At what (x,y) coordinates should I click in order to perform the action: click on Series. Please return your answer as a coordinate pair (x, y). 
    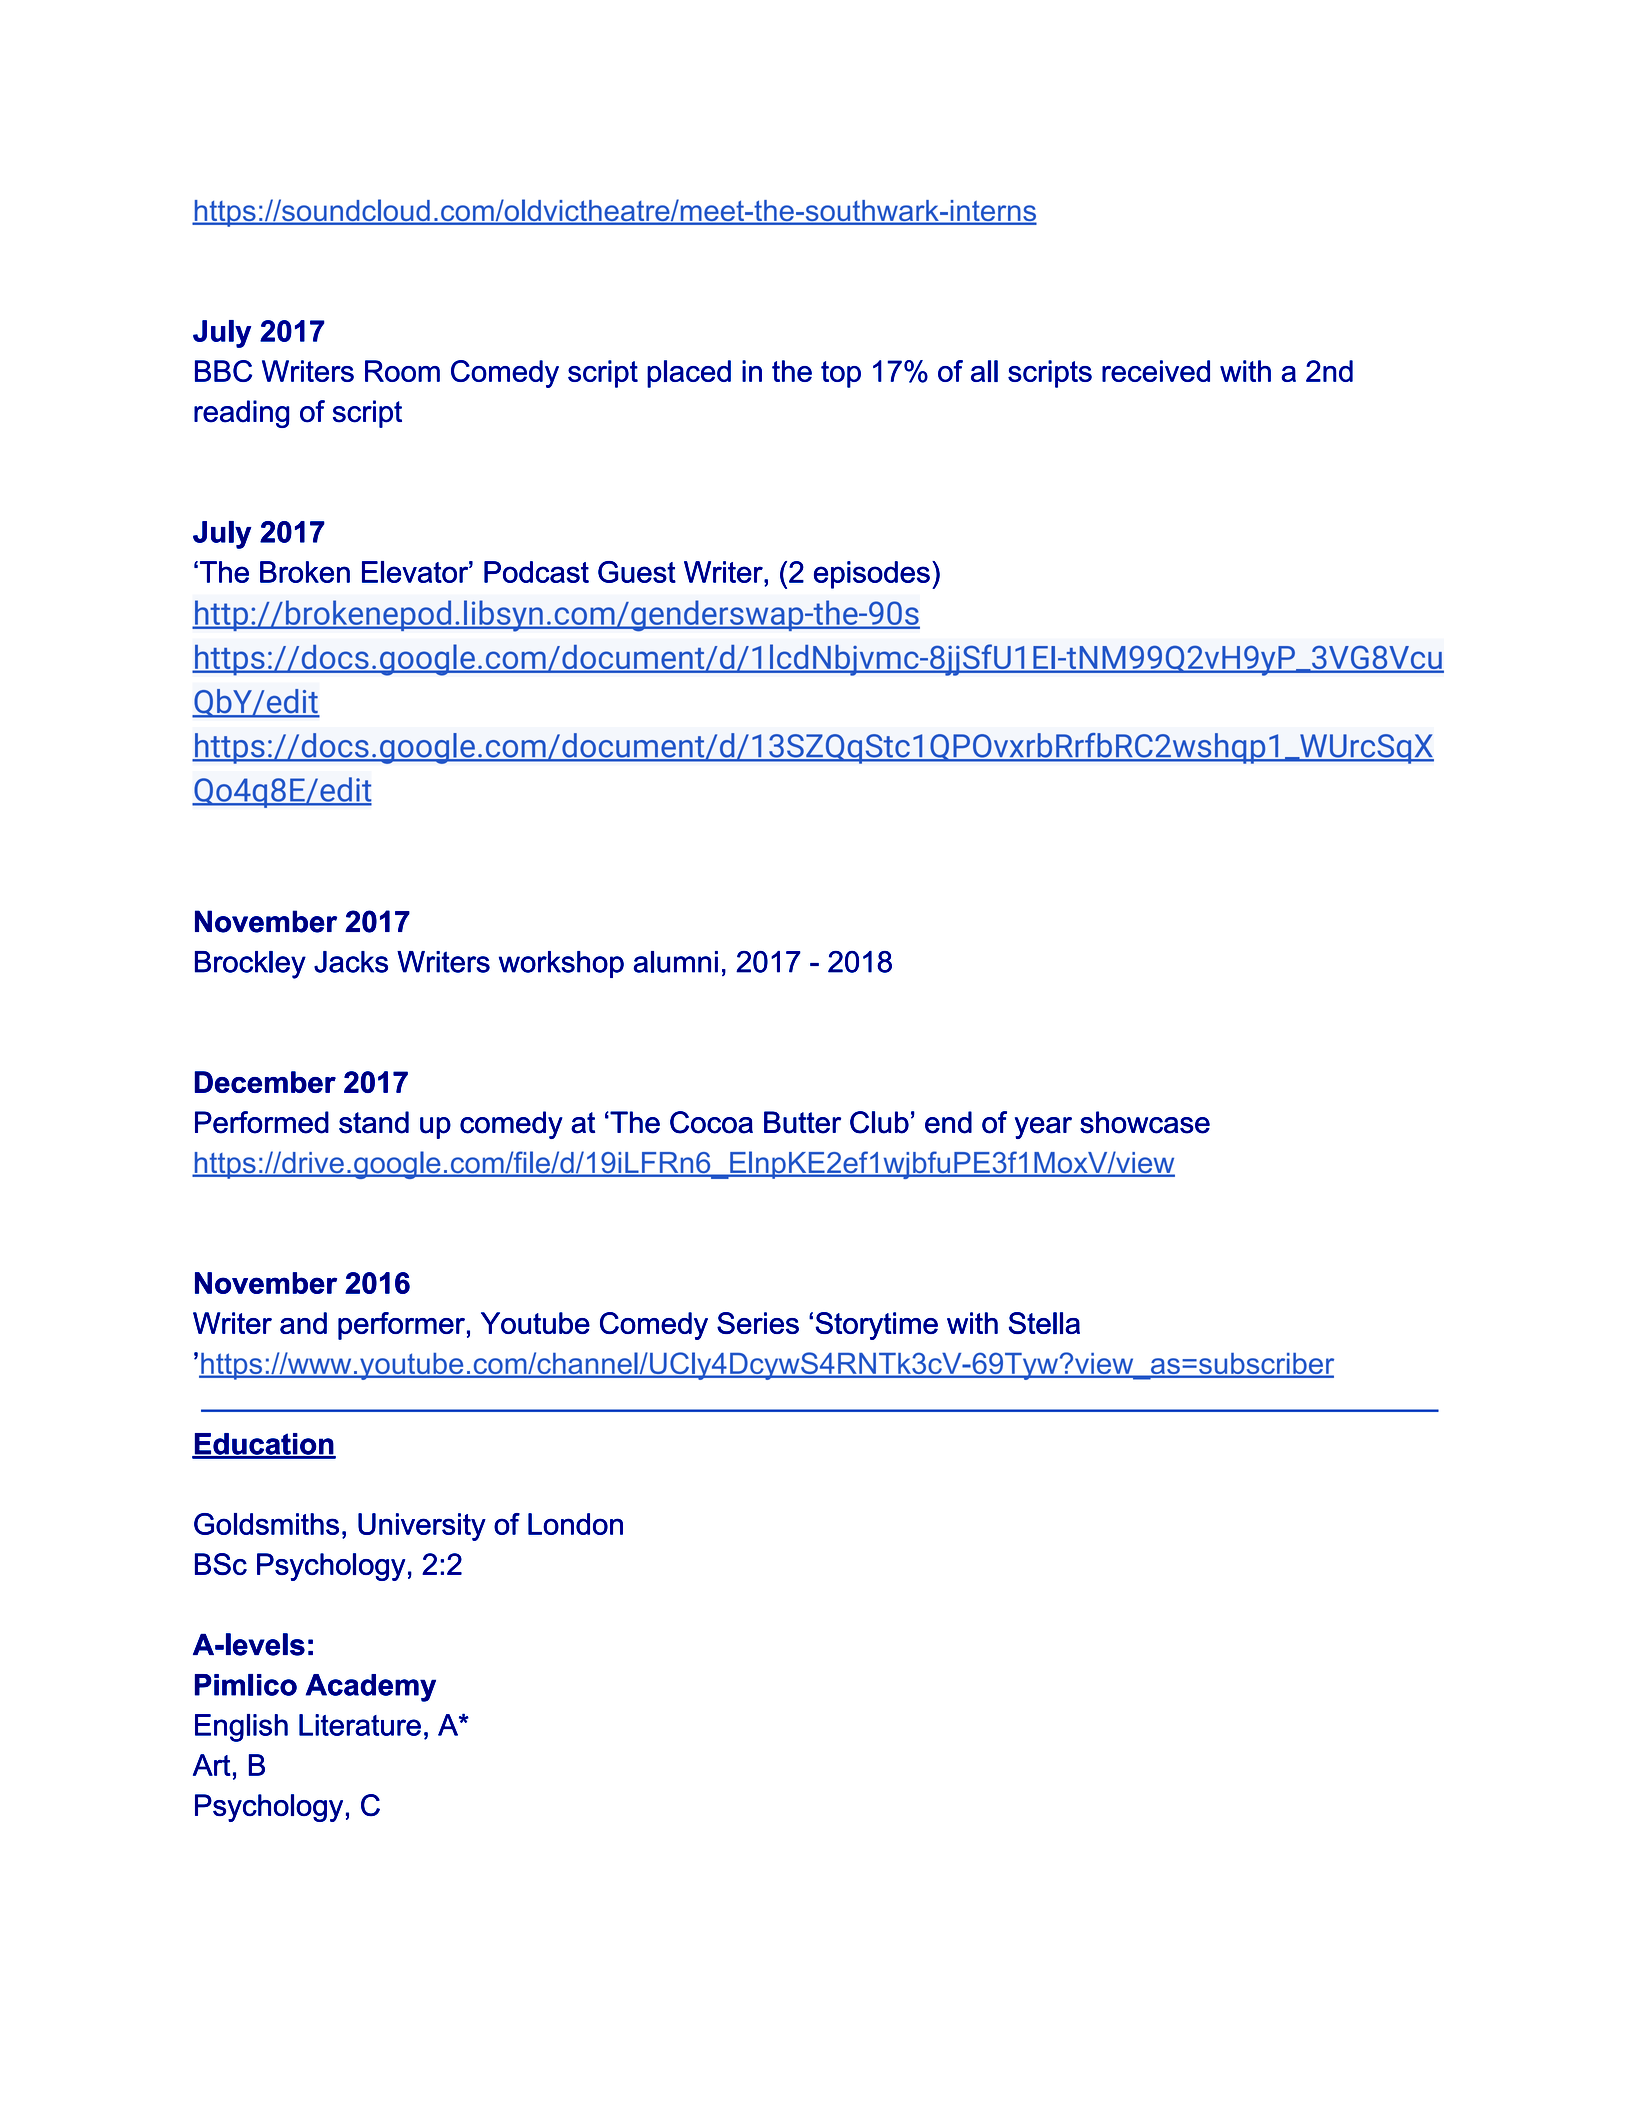
    Looking at the image, I should click on (758, 1323).
